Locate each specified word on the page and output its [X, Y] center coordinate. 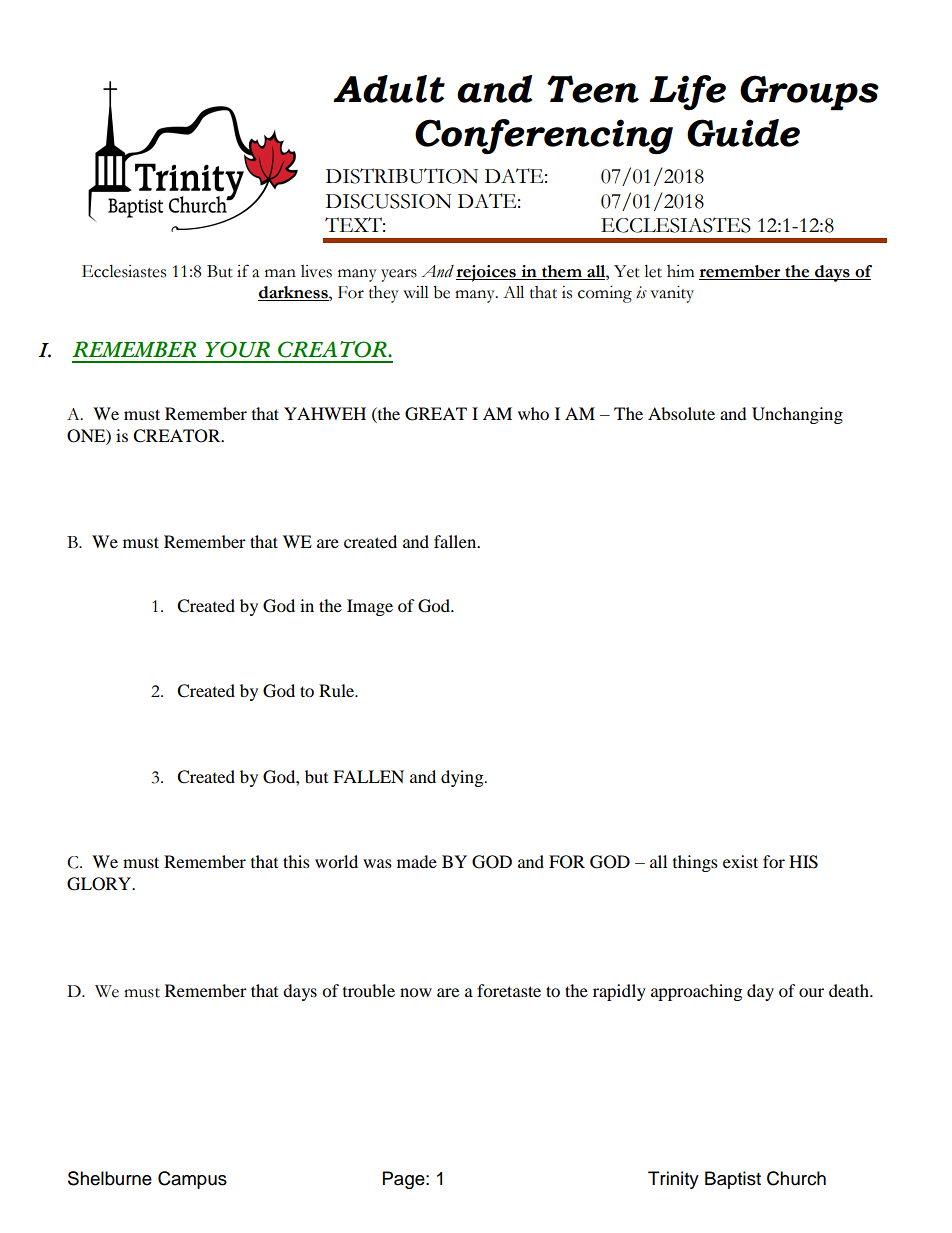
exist [740, 861]
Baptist [733, 1180]
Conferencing [544, 136]
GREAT [436, 414]
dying [463, 778]
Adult [389, 89]
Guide [743, 133]
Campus [192, 1180]
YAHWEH [325, 413]
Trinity [673, 1180]
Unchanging [797, 415]
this [296, 861]
